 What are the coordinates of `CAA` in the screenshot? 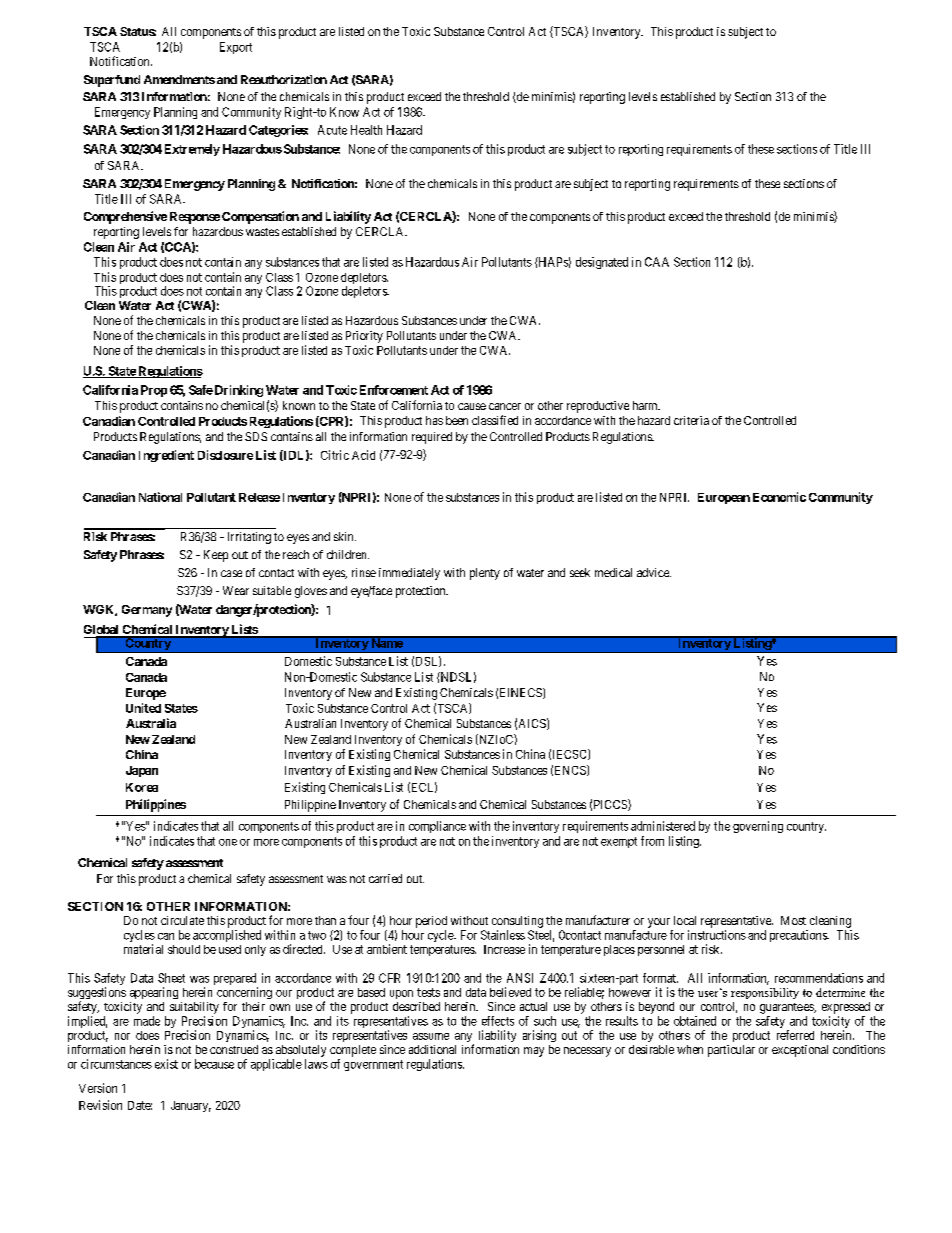 It's located at (657, 262).
